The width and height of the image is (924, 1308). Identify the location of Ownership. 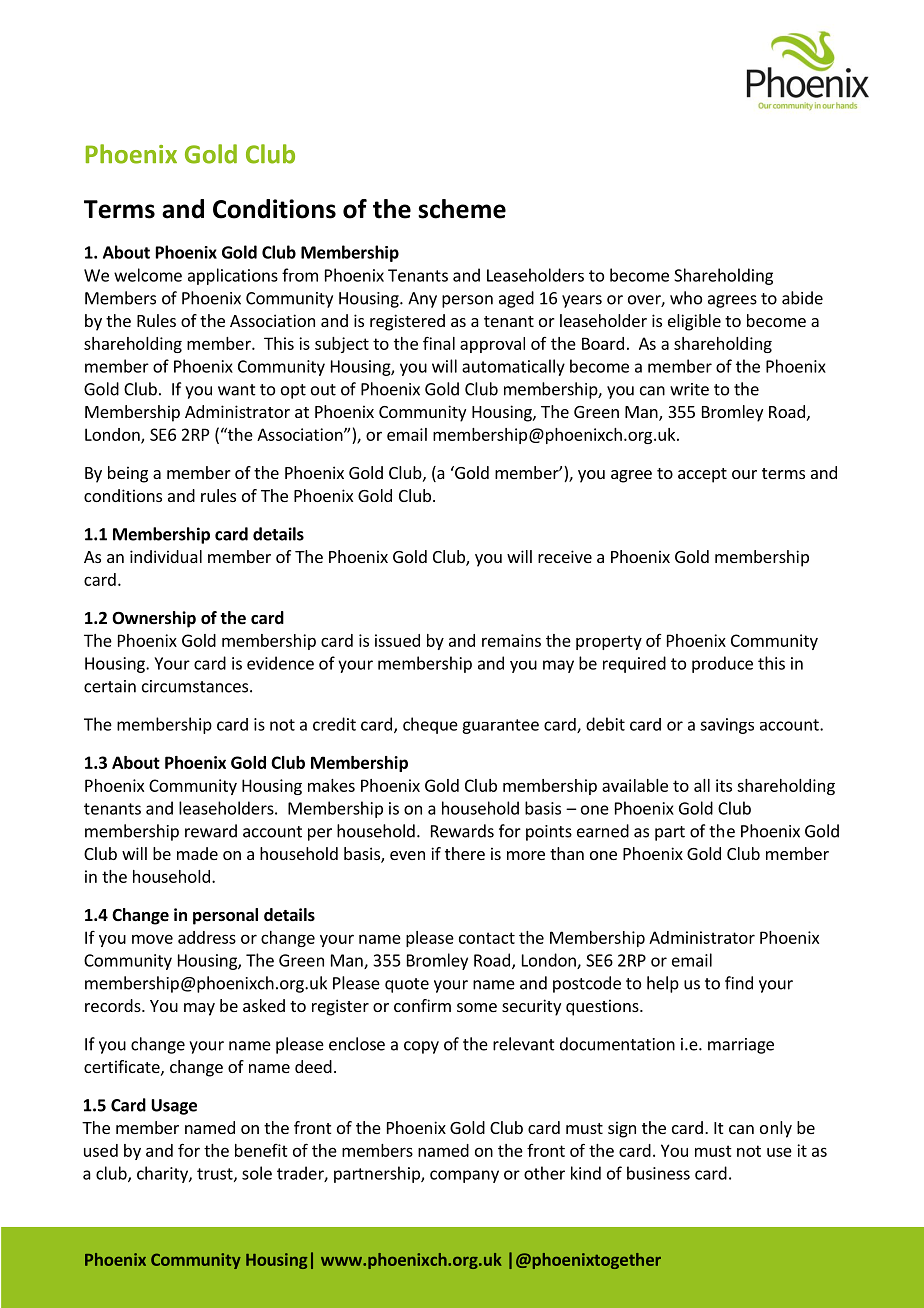
(154, 619).
